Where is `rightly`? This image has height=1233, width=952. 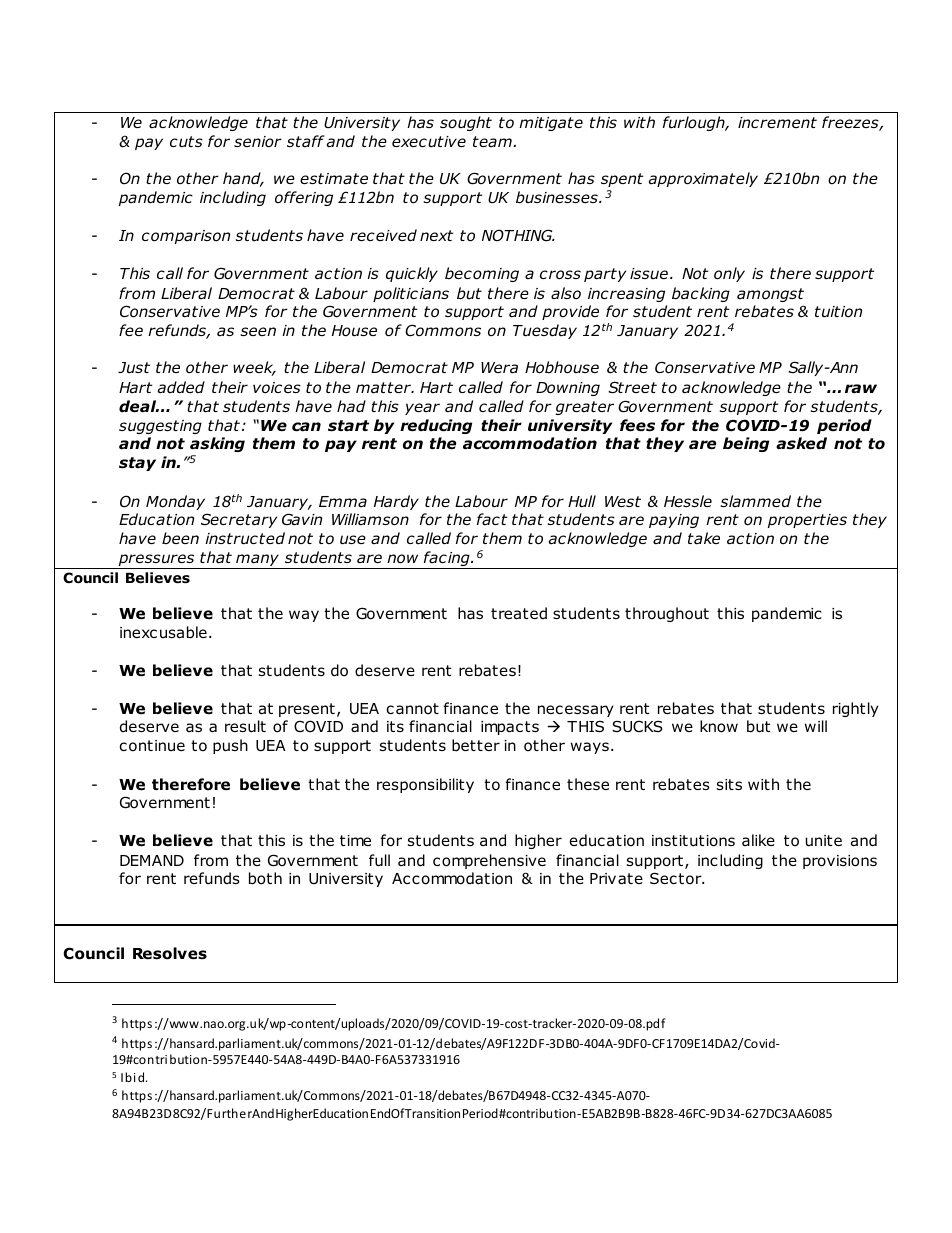 rightly is located at coordinates (856, 709).
